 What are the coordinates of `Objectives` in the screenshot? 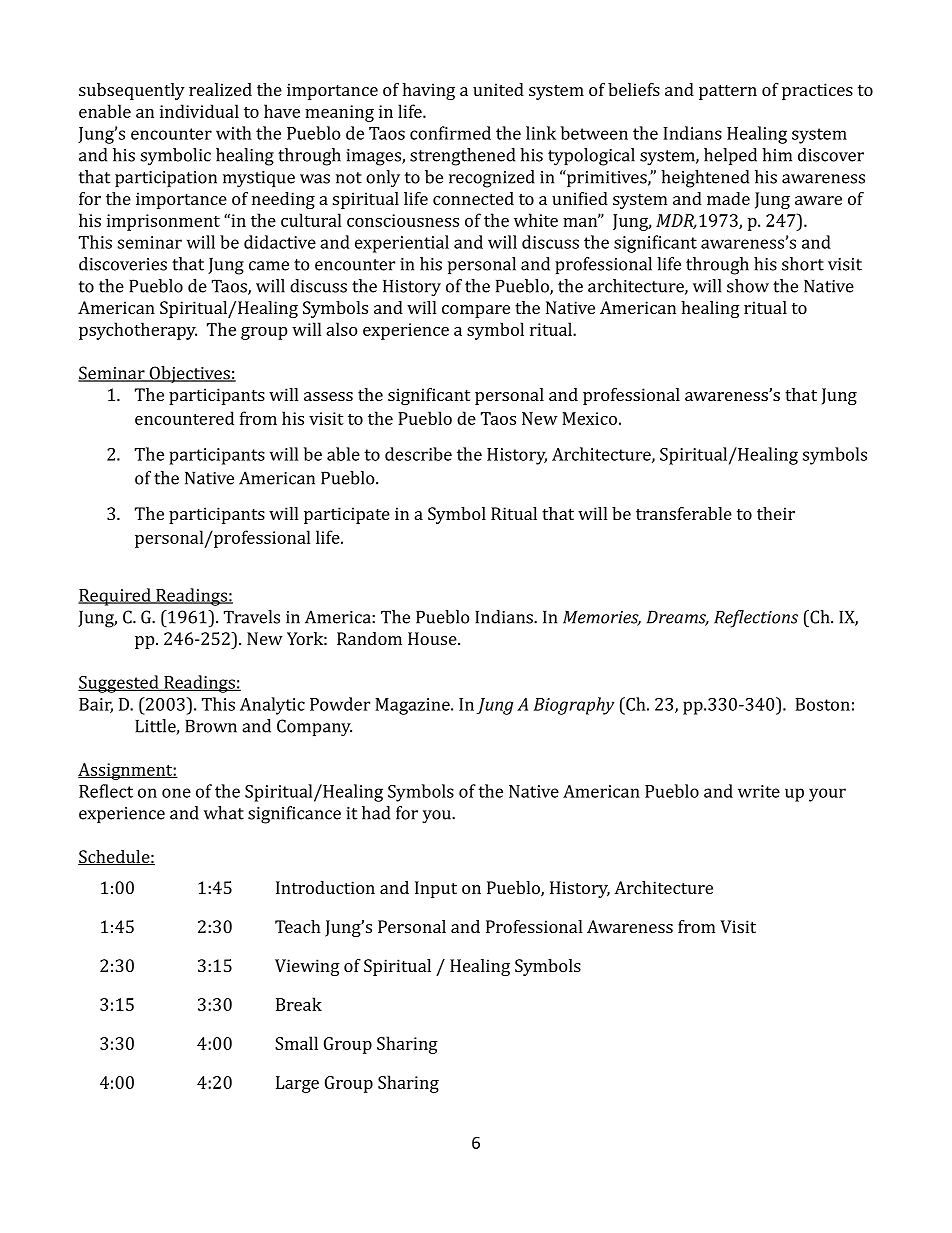 It's located at (189, 374).
